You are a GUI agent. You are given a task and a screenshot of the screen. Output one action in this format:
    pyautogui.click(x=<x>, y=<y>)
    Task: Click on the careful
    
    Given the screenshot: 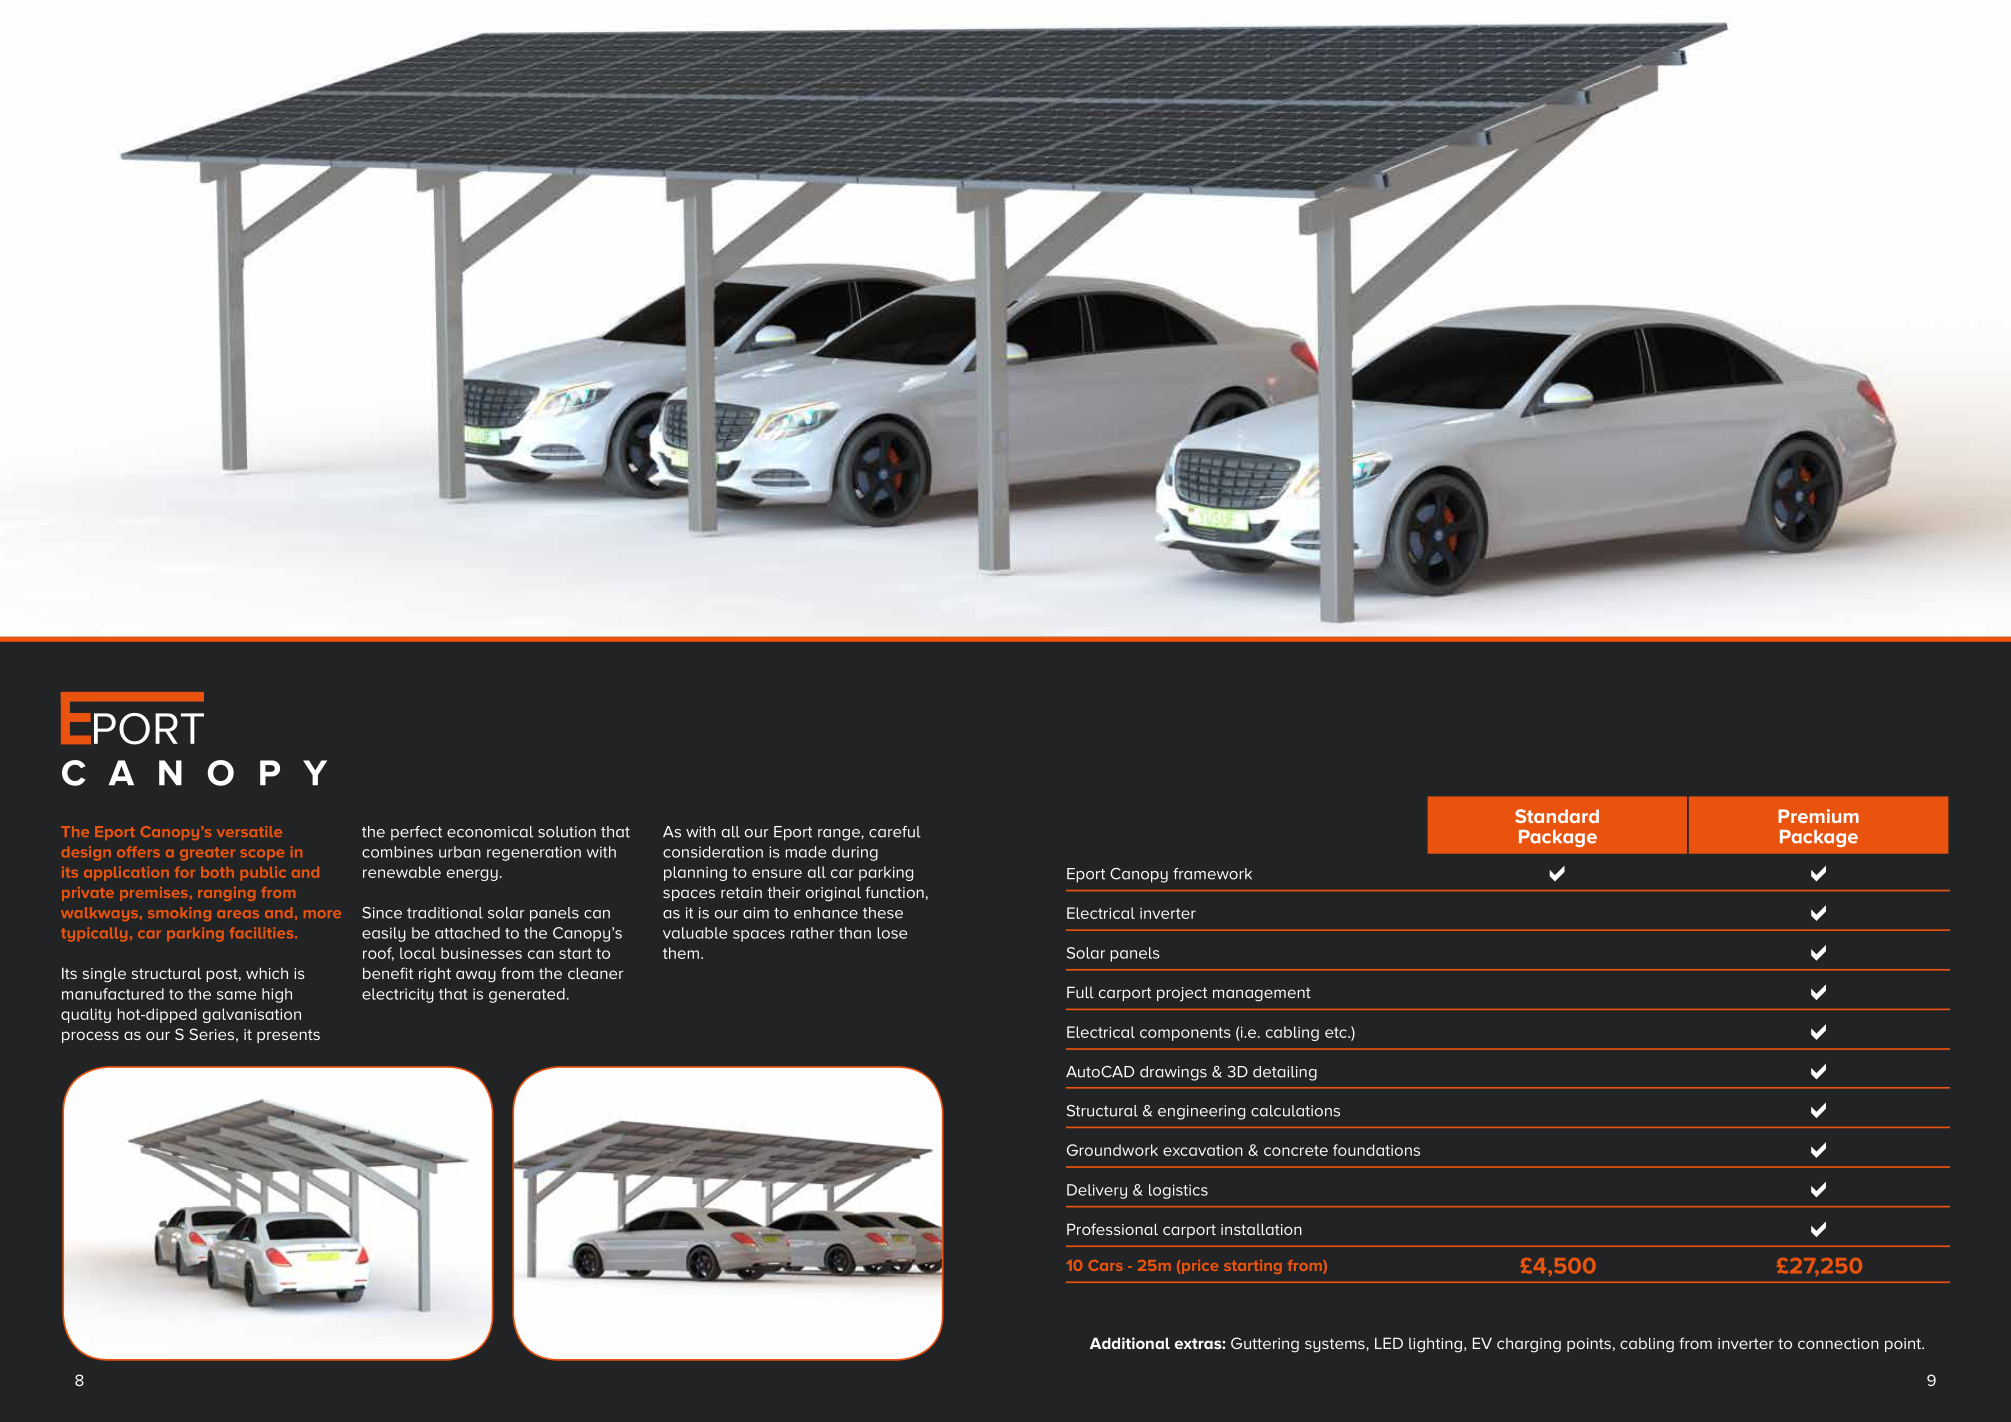 What is the action you would take?
    pyautogui.click(x=895, y=832)
